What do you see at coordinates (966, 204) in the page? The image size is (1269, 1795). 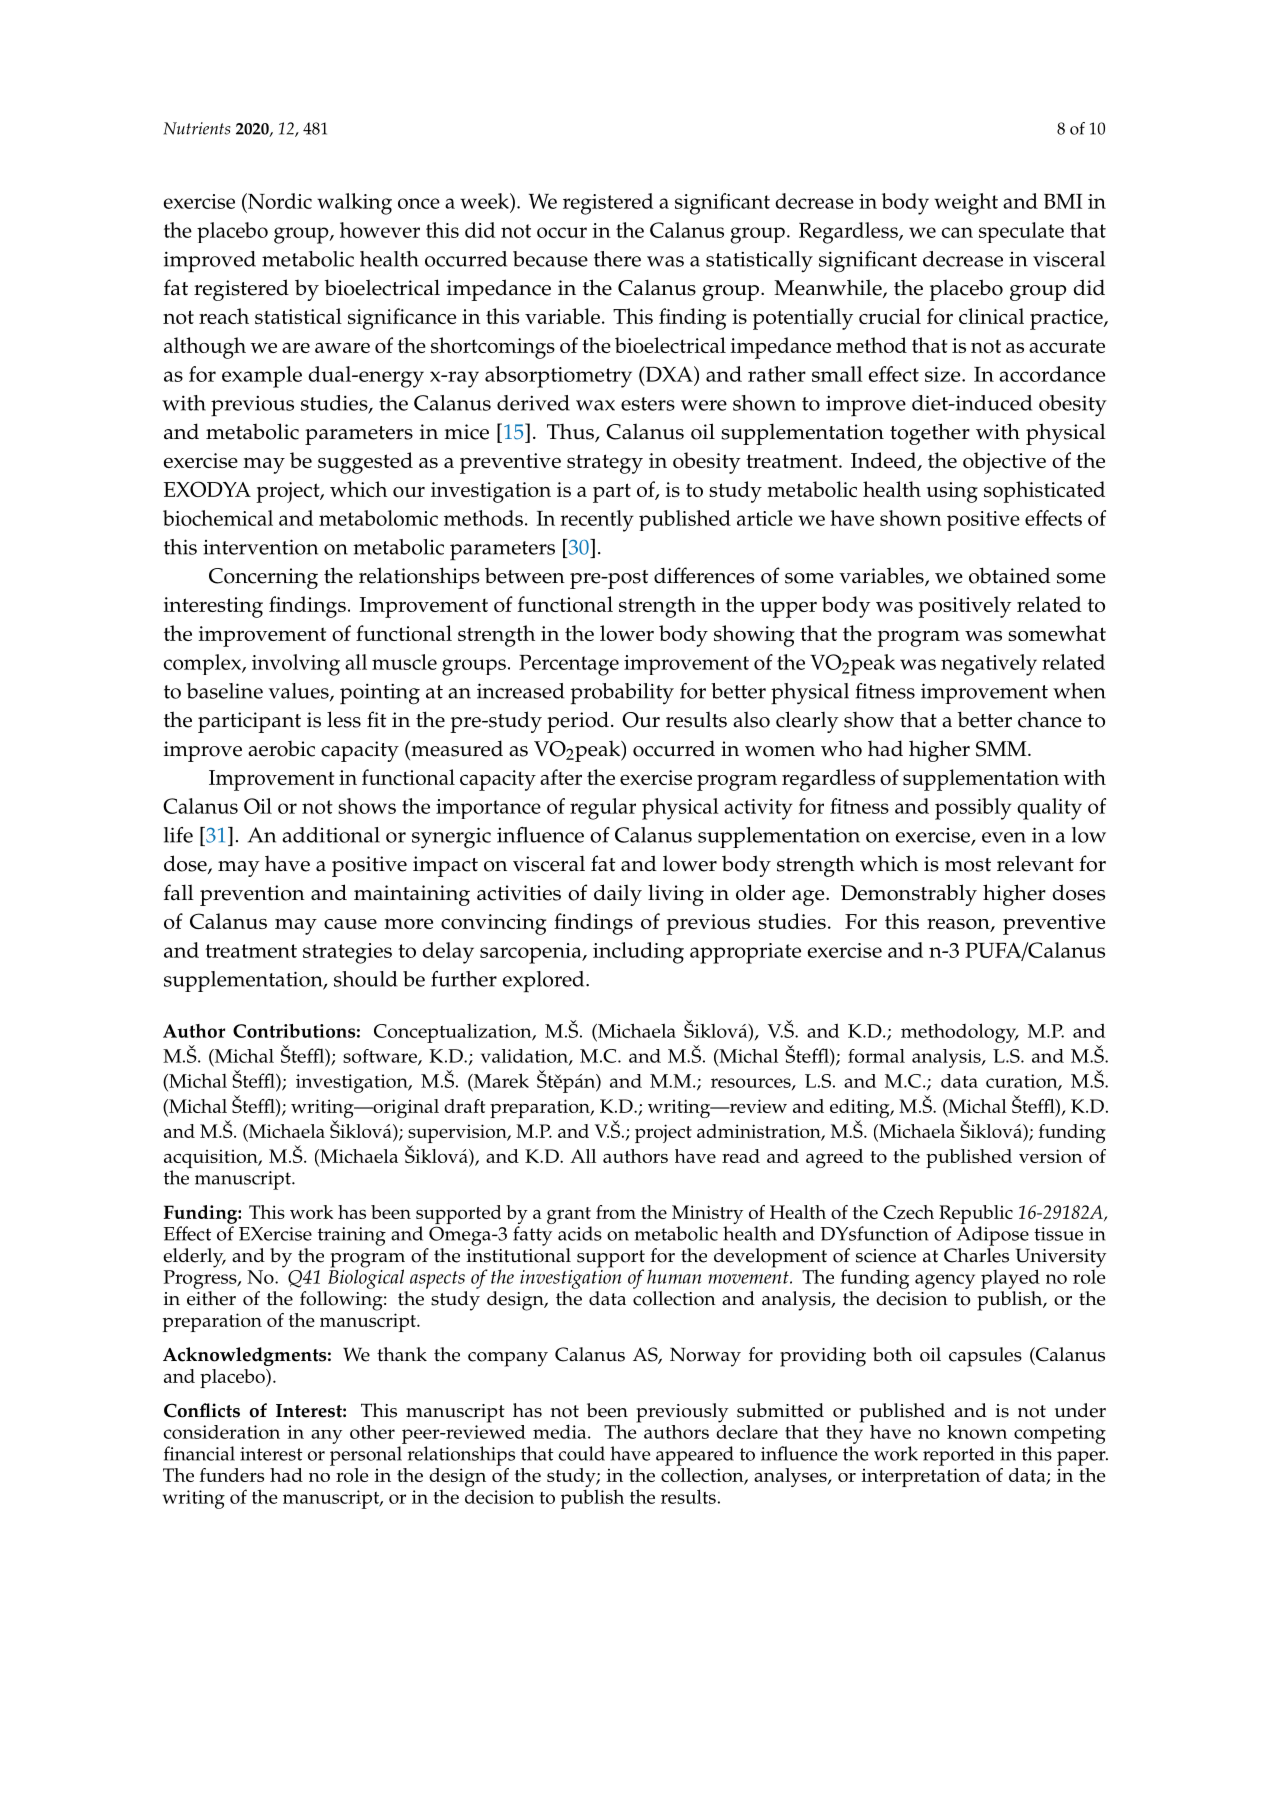 I see `weight` at bounding box center [966, 204].
